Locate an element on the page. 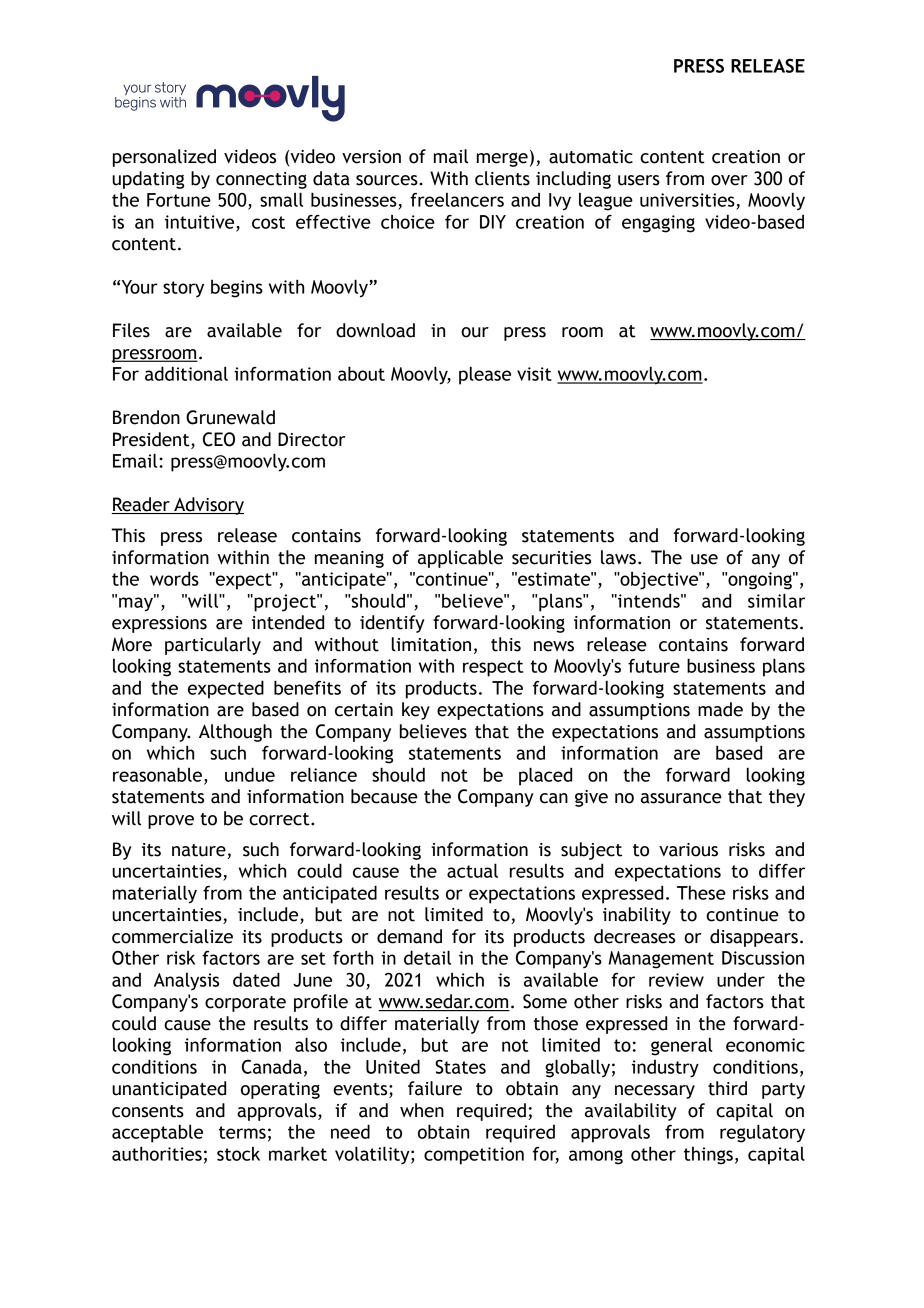  freelancers is located at coordinates (457, 200).
